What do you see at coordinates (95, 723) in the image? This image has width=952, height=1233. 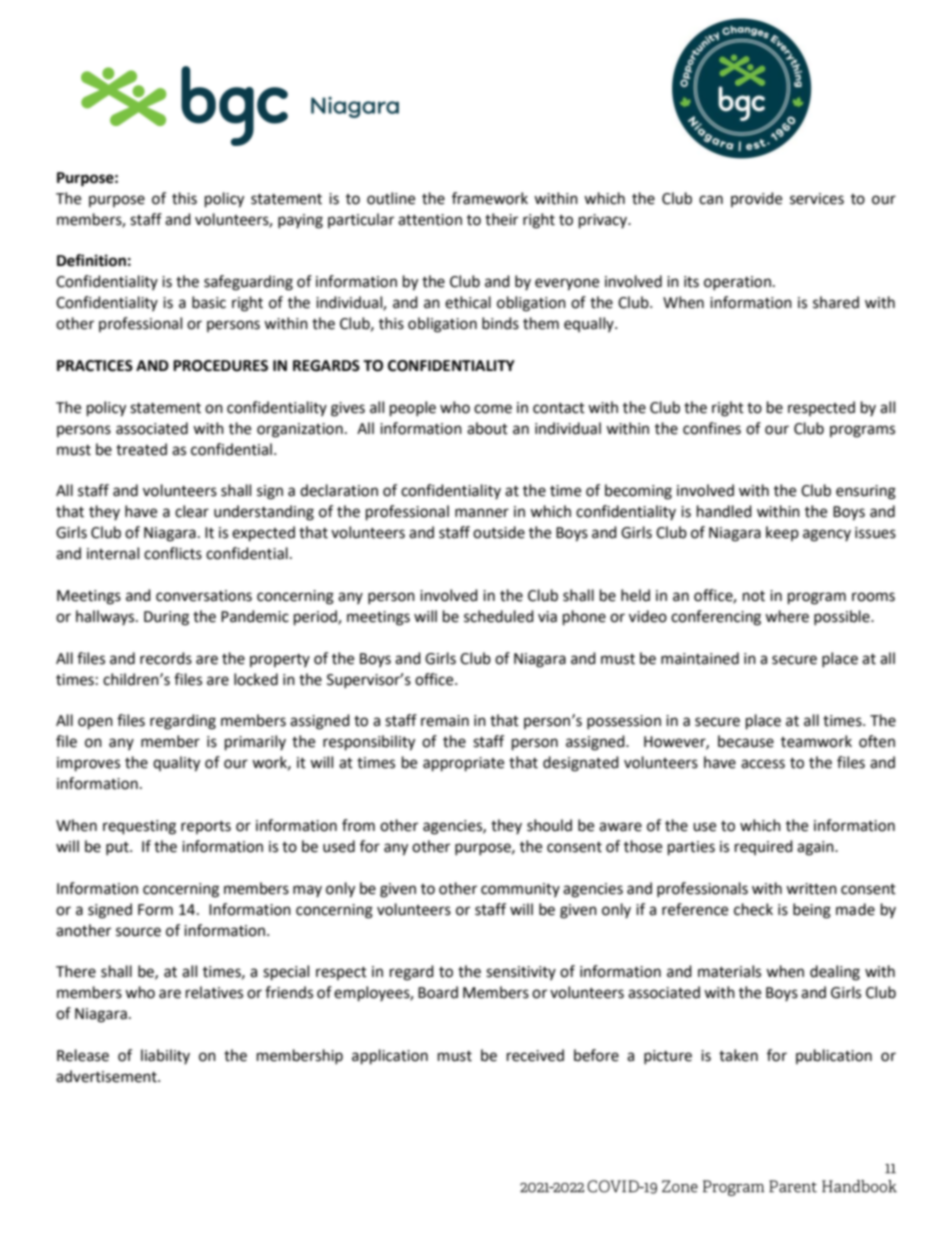 I see `open` at bounding box center [95, 723].
